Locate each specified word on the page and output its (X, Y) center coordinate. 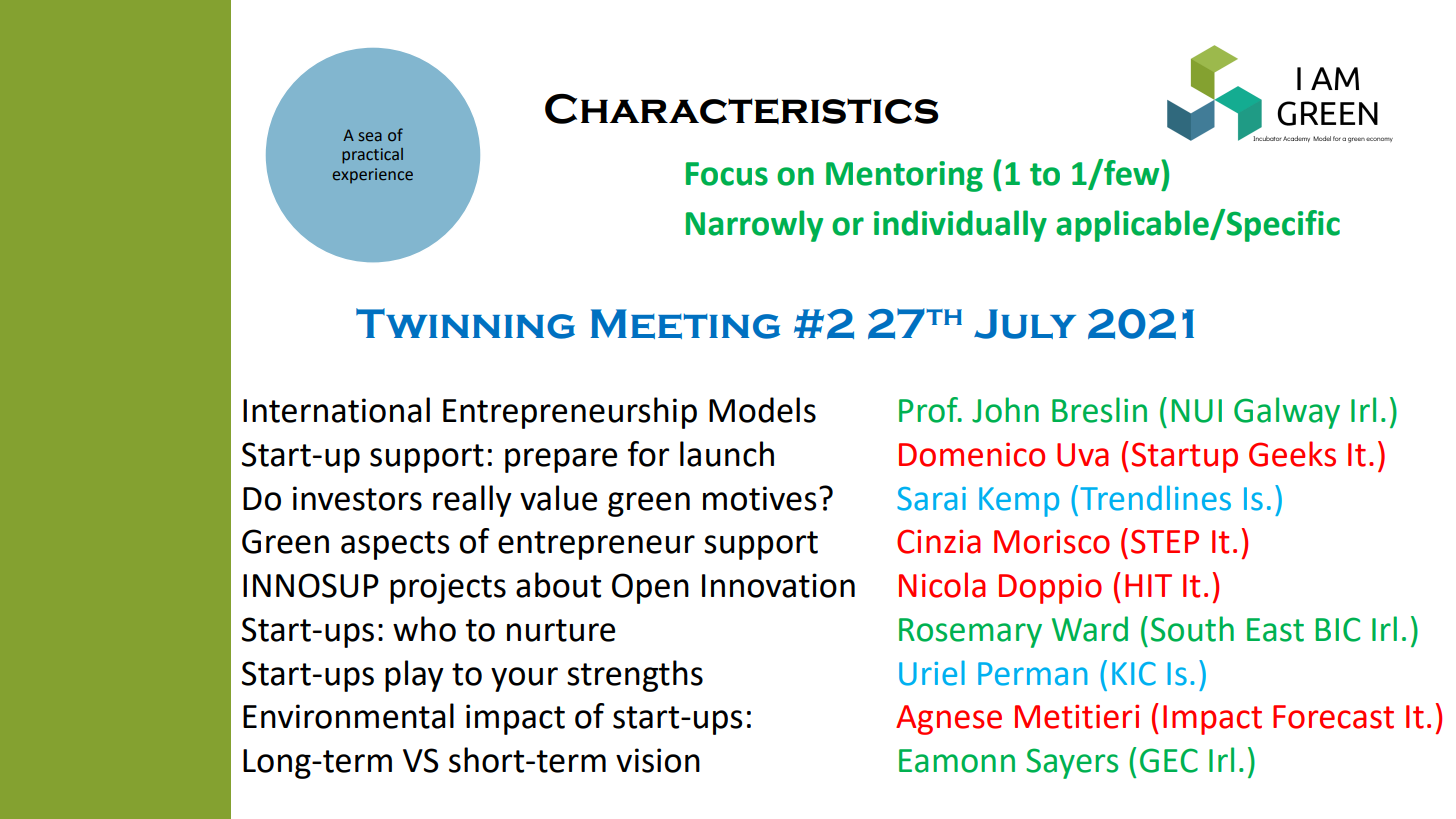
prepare (561, 460)
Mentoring (904, 176)
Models (762, 410)
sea (370, 137)
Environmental (348, 716)
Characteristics (741, 109)
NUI (1197, 411)
